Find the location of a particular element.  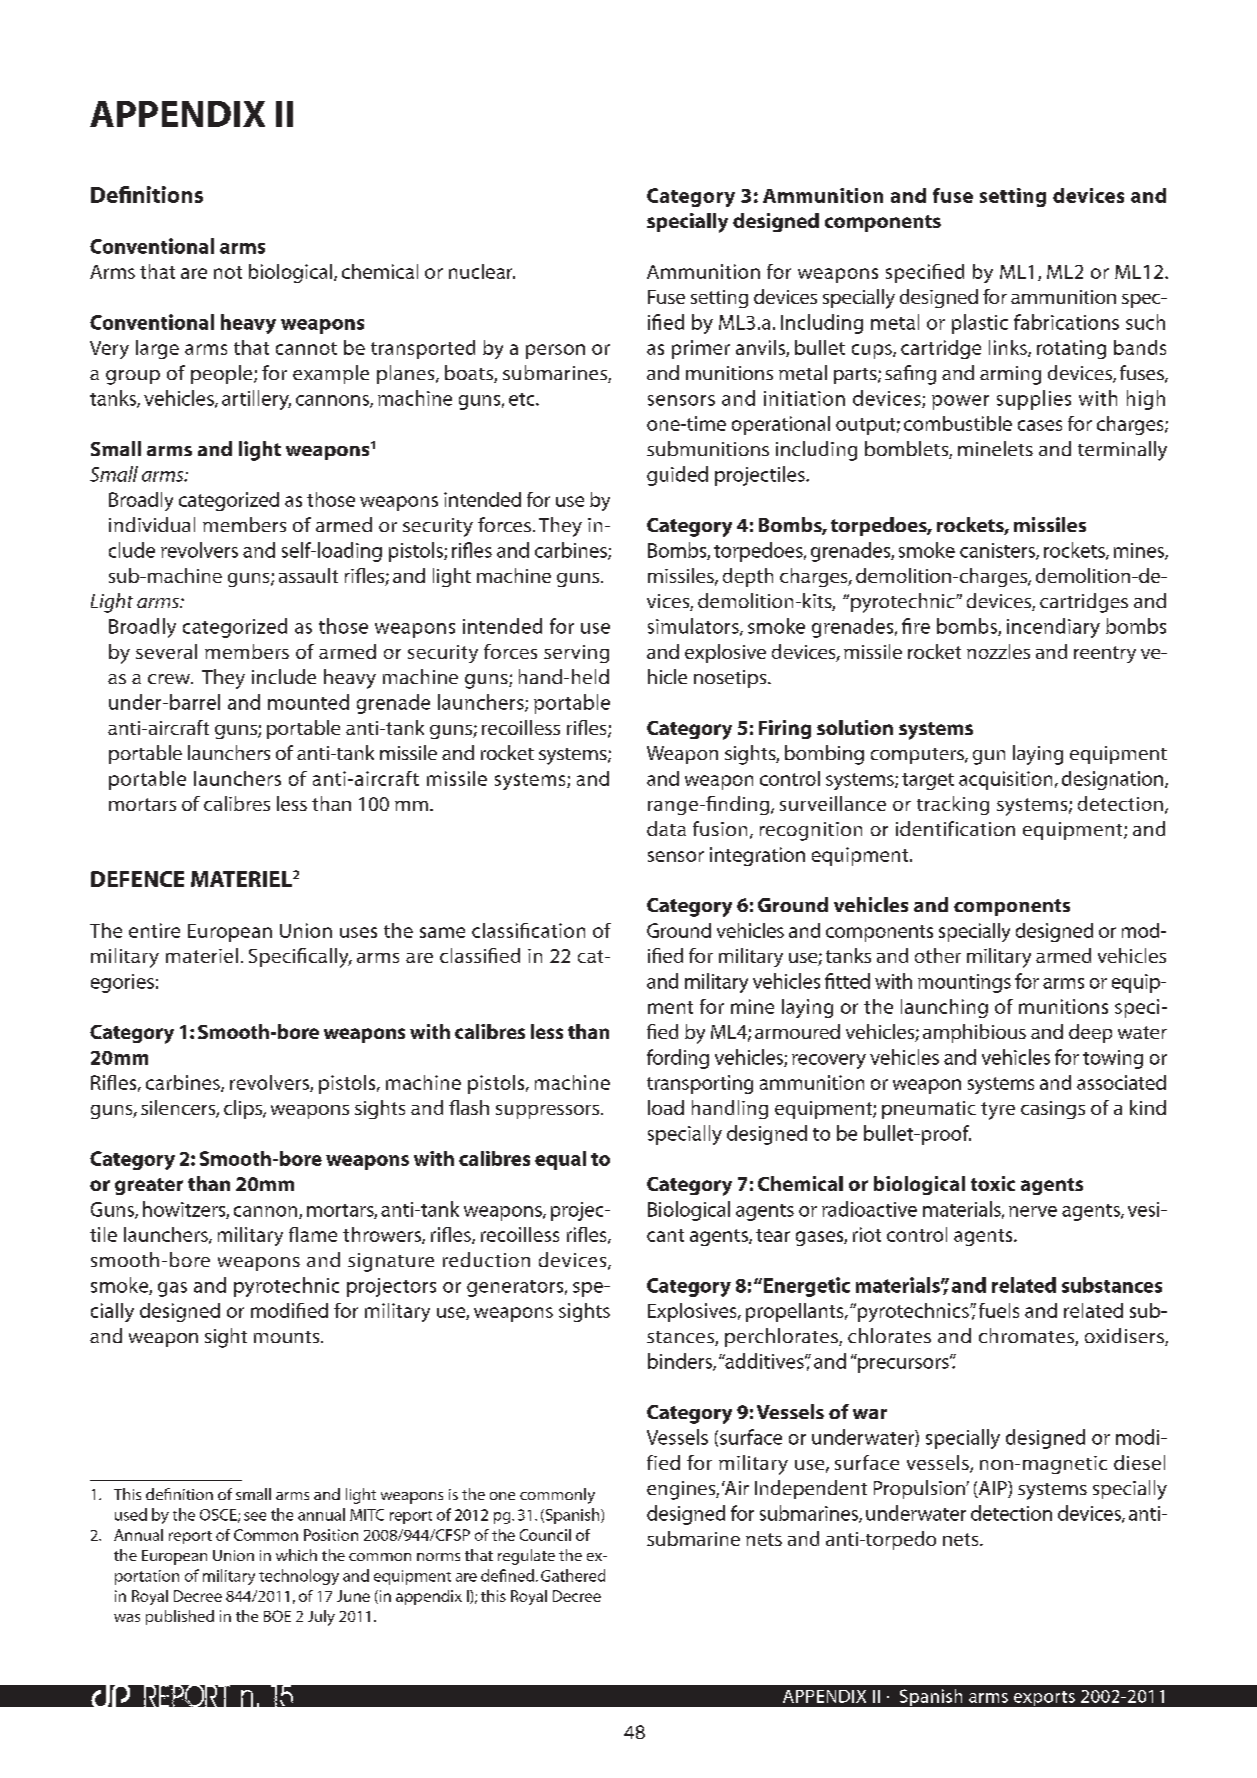

primer is located at coordinates (701, 349).
